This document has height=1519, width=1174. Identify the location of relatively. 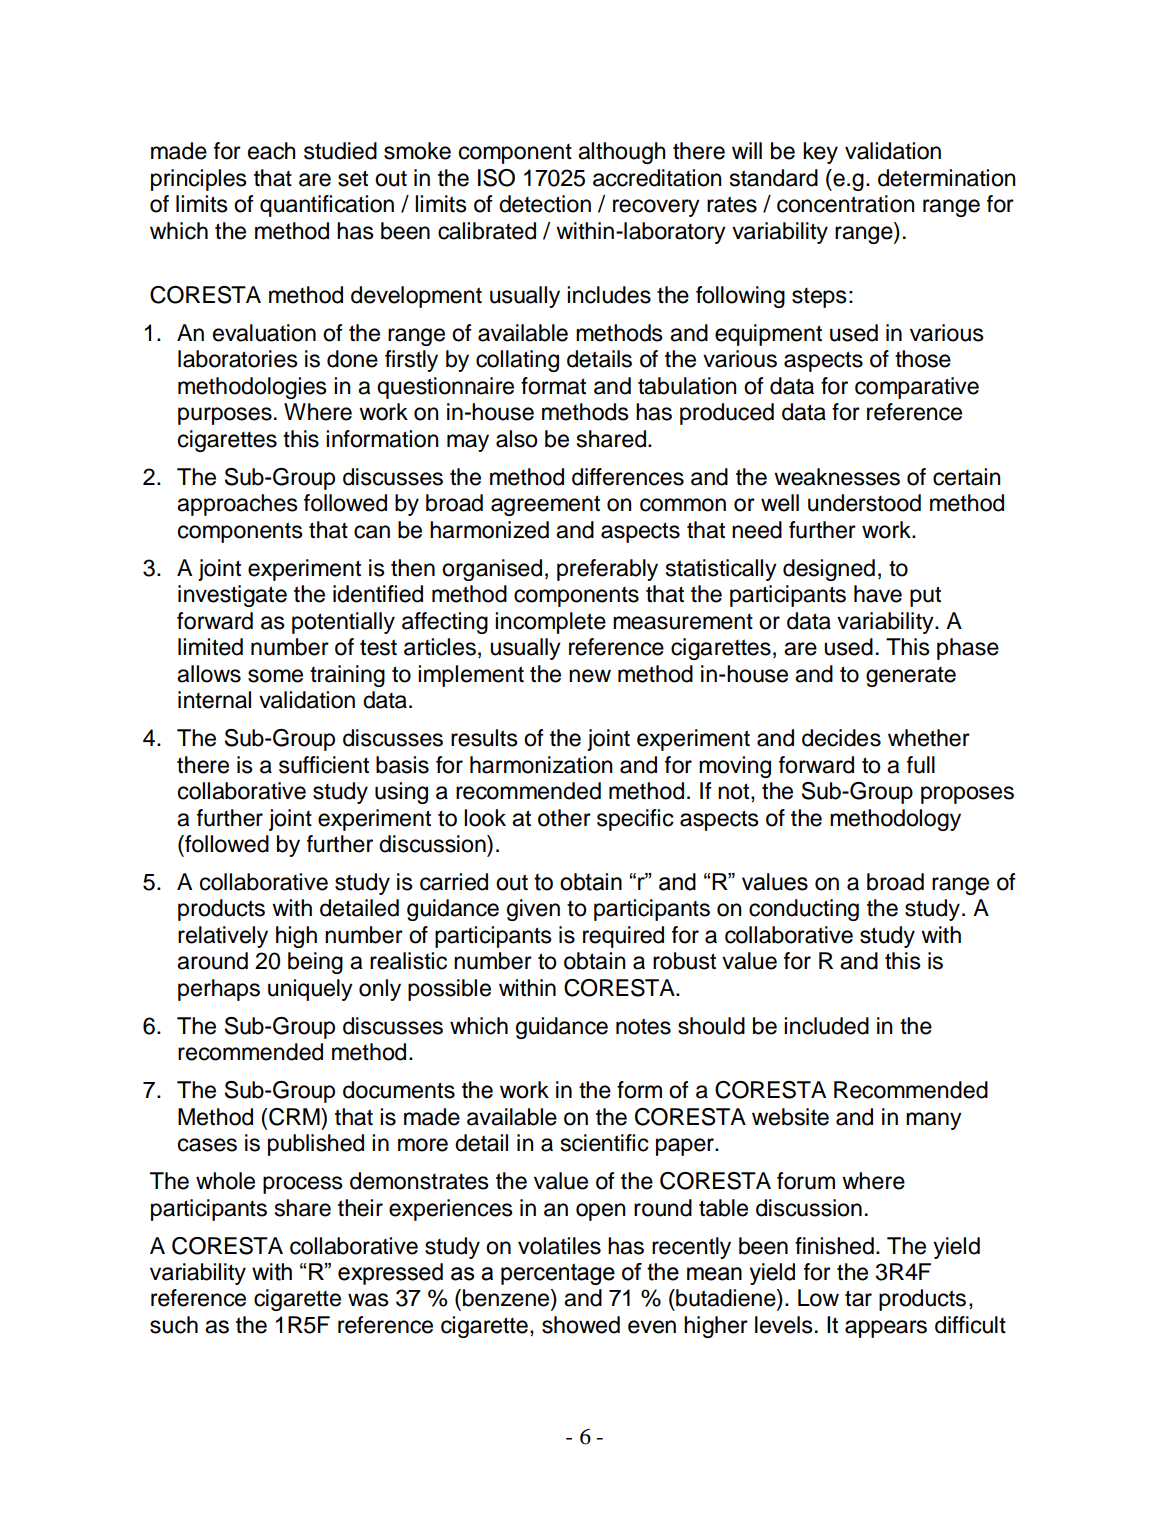
(223, 937).
